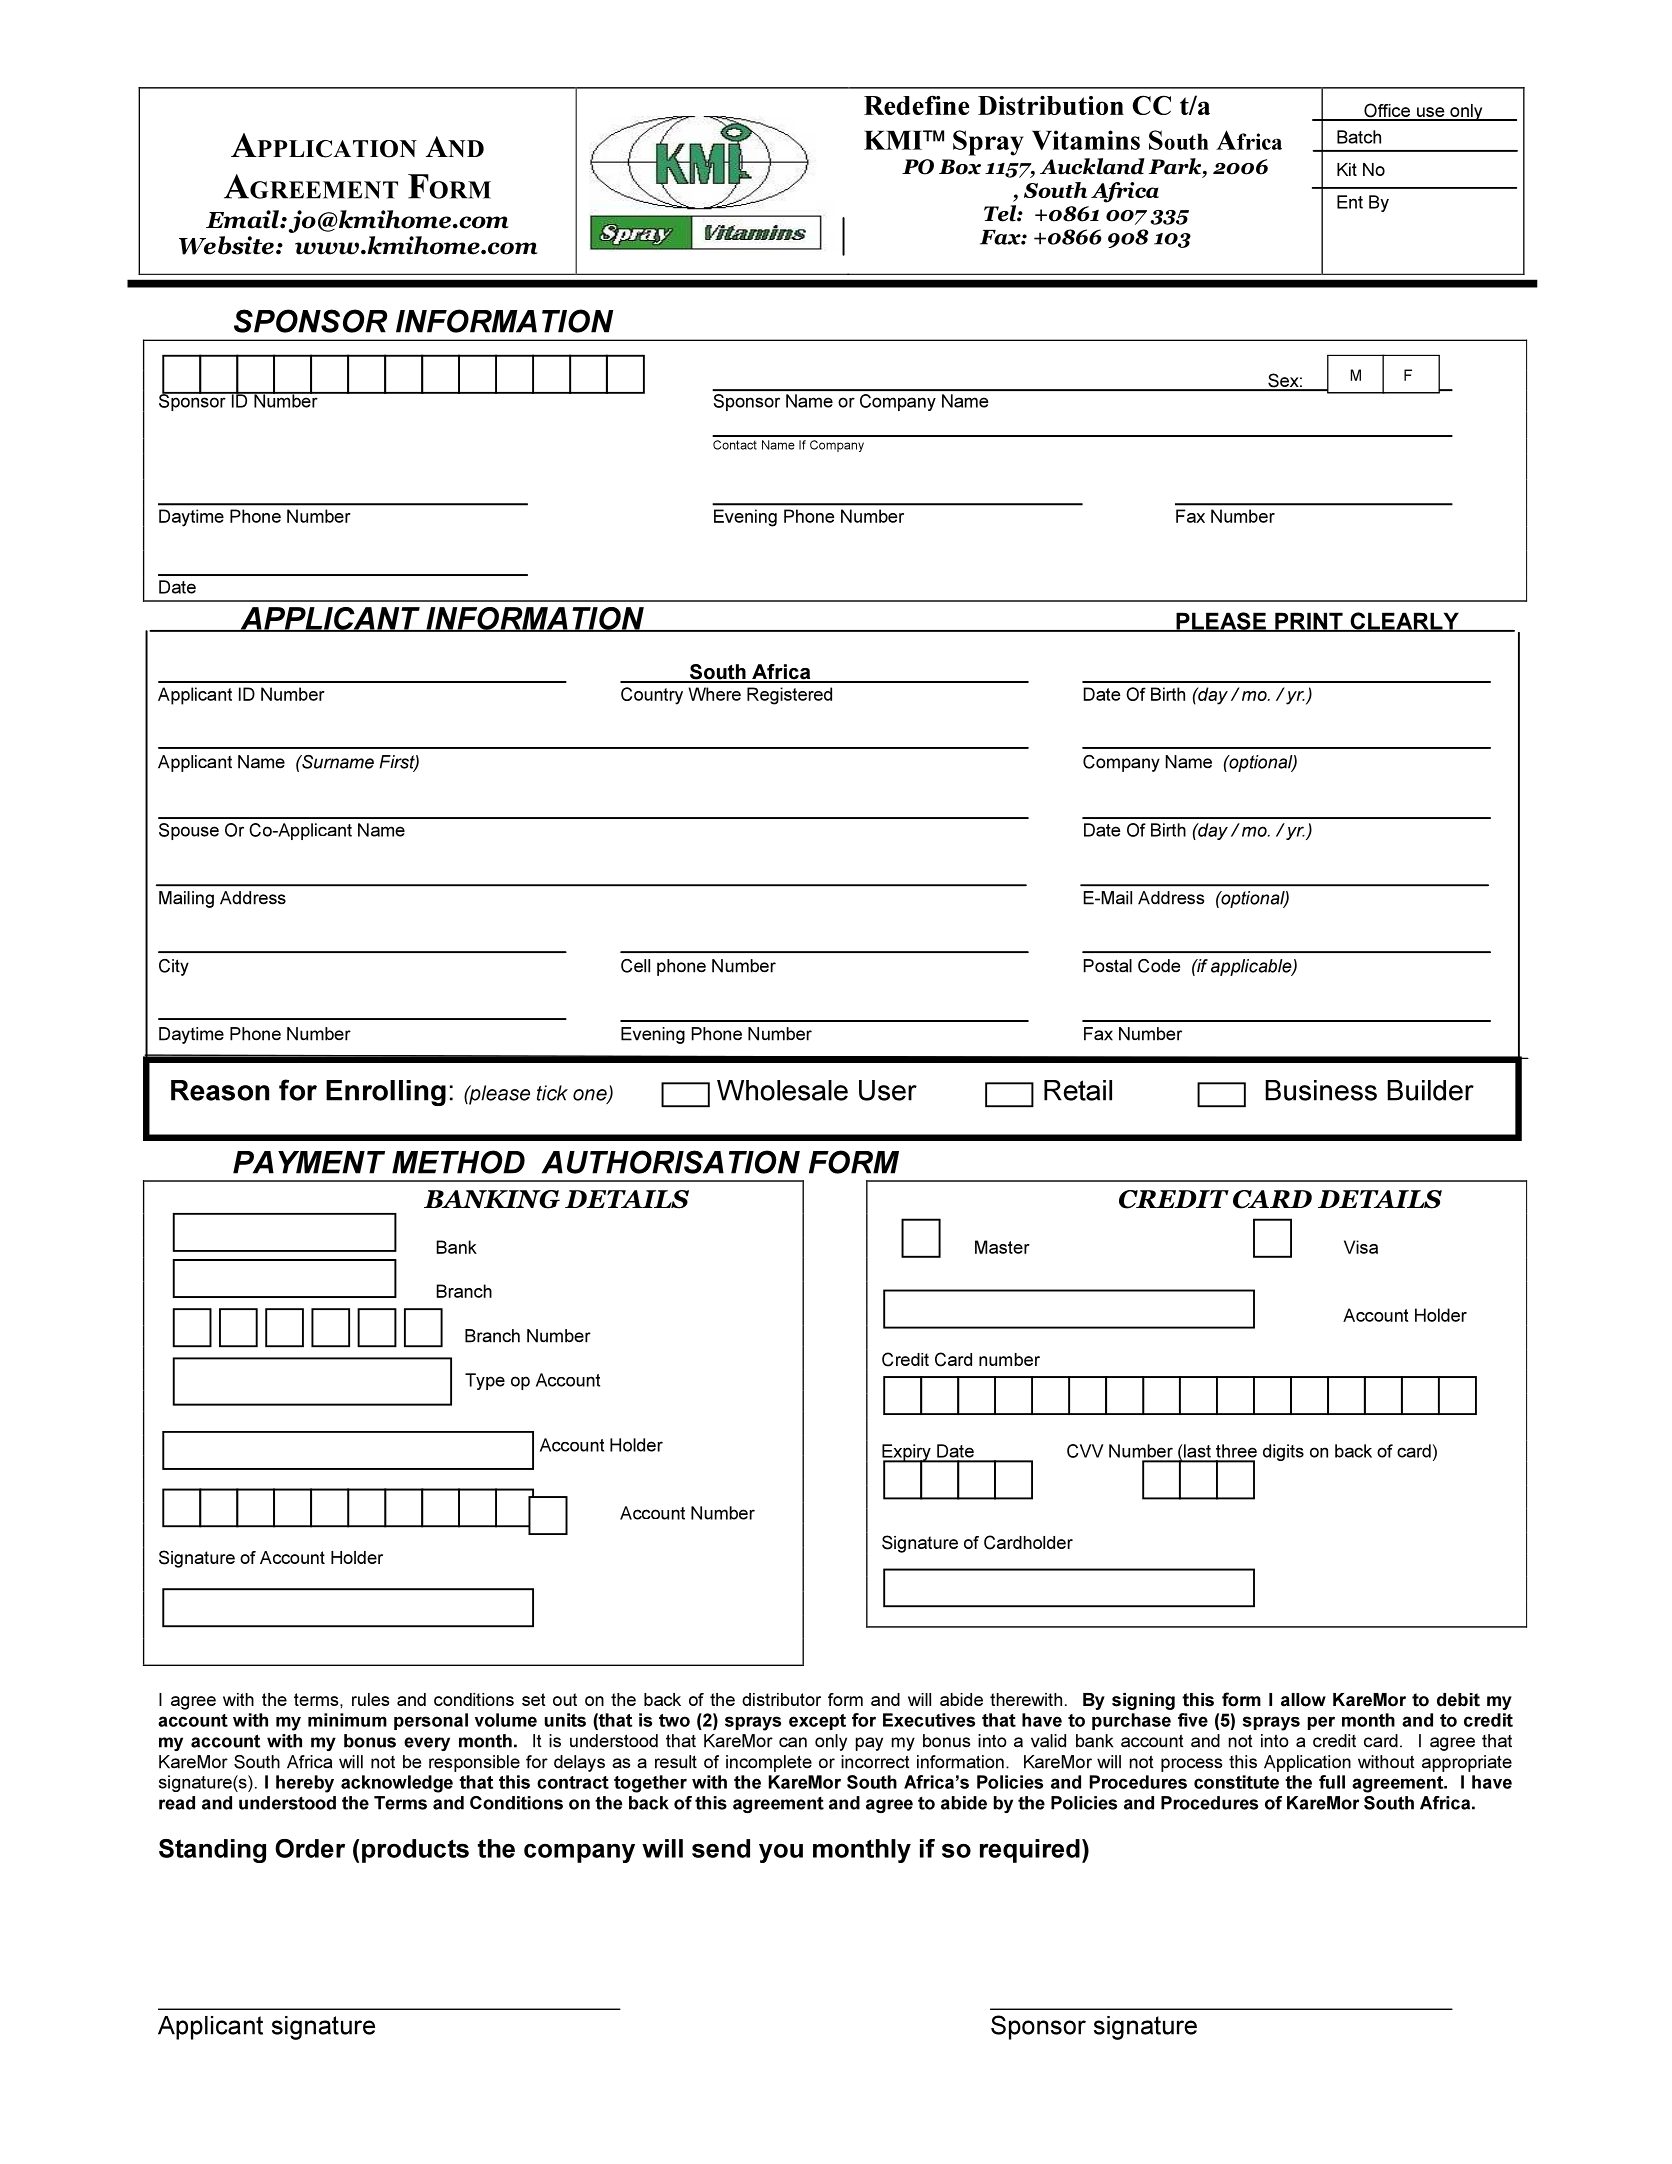 The height and width of the screenshot is (2164, 1672). I want to click on PRINT, so click(1309, 622).
